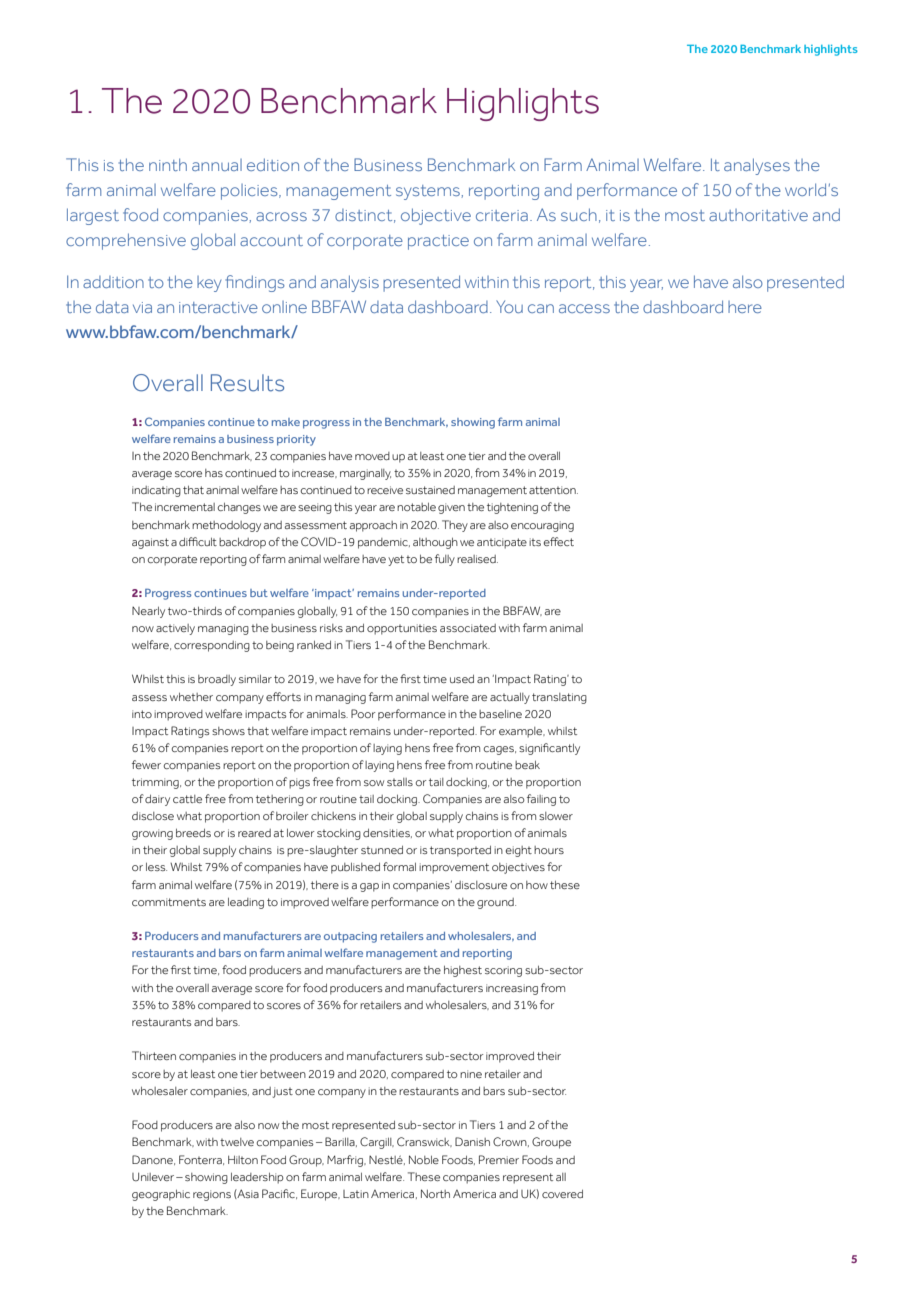 The height and width of the screenshot is (1308, 924). I want to click on ninth, so click(168, 164).
